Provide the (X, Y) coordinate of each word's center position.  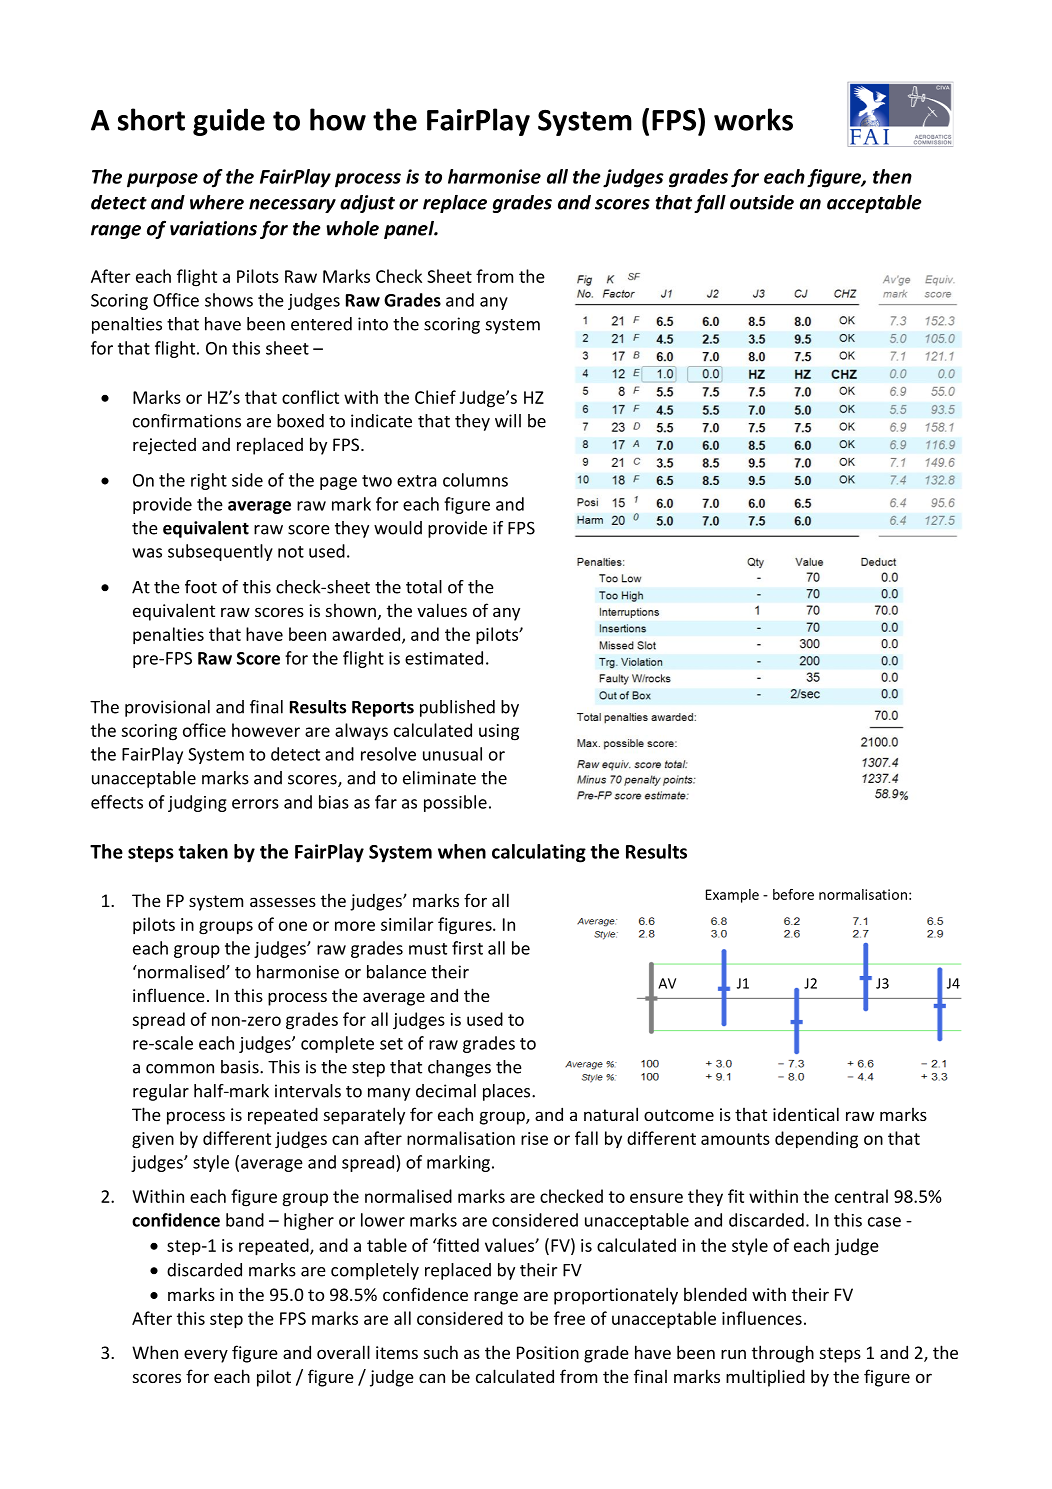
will (508, 421)
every (206, 1356)
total (424, 587)
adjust (367, 204)
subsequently (220, 552)
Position (548, 1352)
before (793, 894)
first (467, 948)
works (753, 119)
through (783, 1354)
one (293, 926)
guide (229, 122)
